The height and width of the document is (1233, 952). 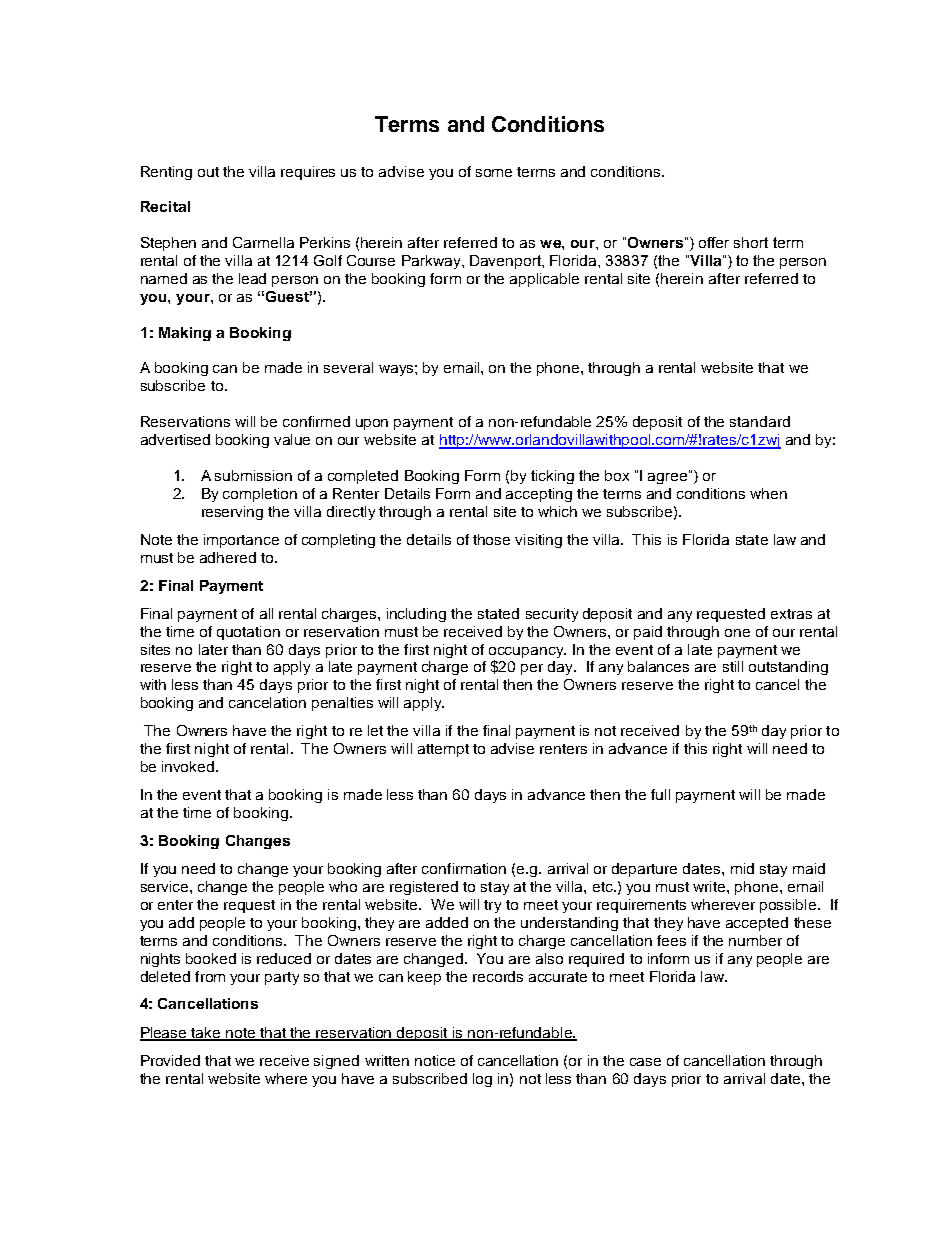 I want to click on attempt, so click(x=443, y=750).
